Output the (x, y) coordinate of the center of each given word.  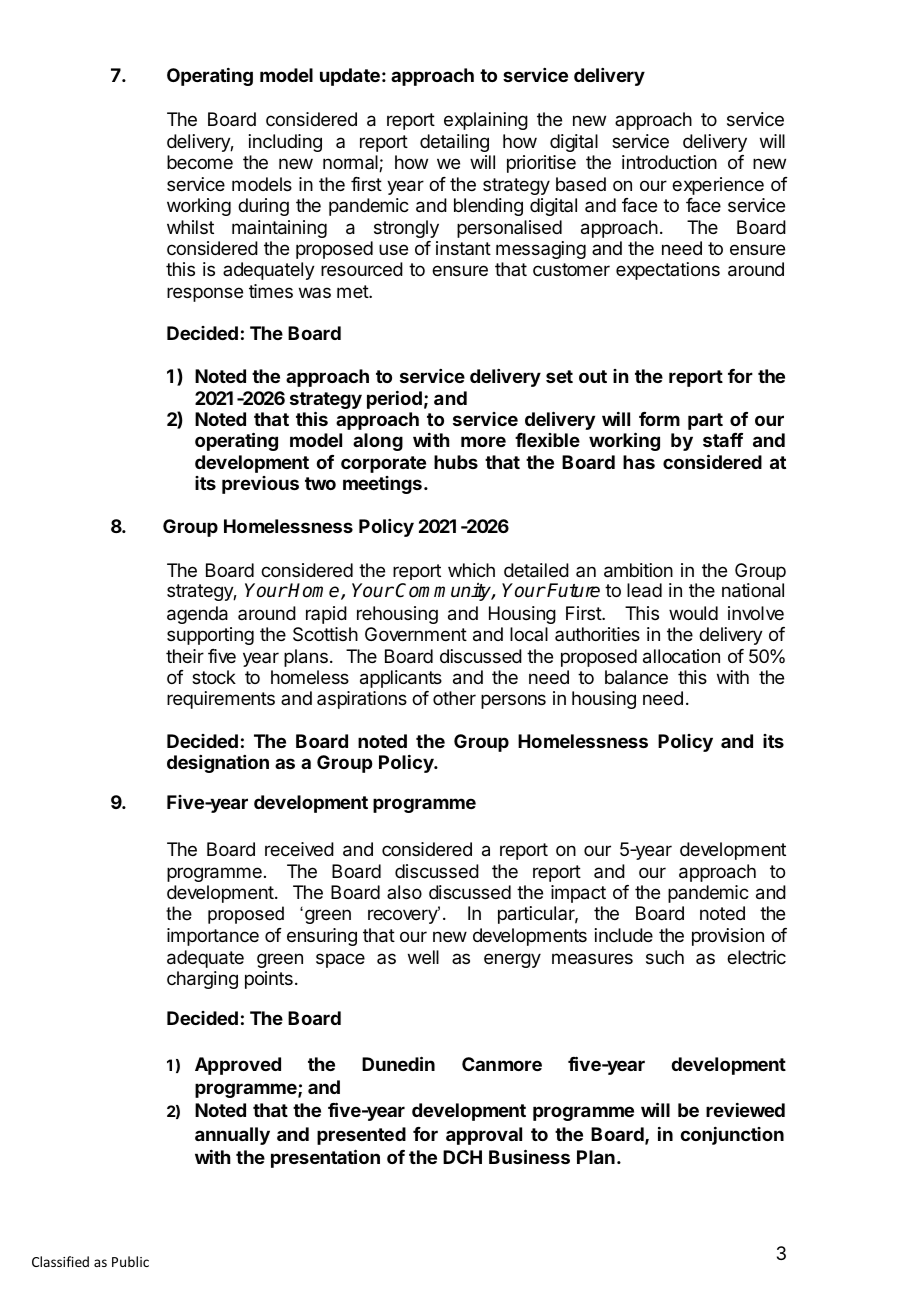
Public (130, 1261)
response (205, 294)
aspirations (362, 700)
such (665, 957)
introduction (669, 162)
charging (202, 980)
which (471, 570)
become (200, 162)
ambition (638, 570)
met (353, 291)
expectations (668, 271)
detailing (454, 143)
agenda (197, 615)
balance (636, 677)
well (423, 957)
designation (218, 764)
